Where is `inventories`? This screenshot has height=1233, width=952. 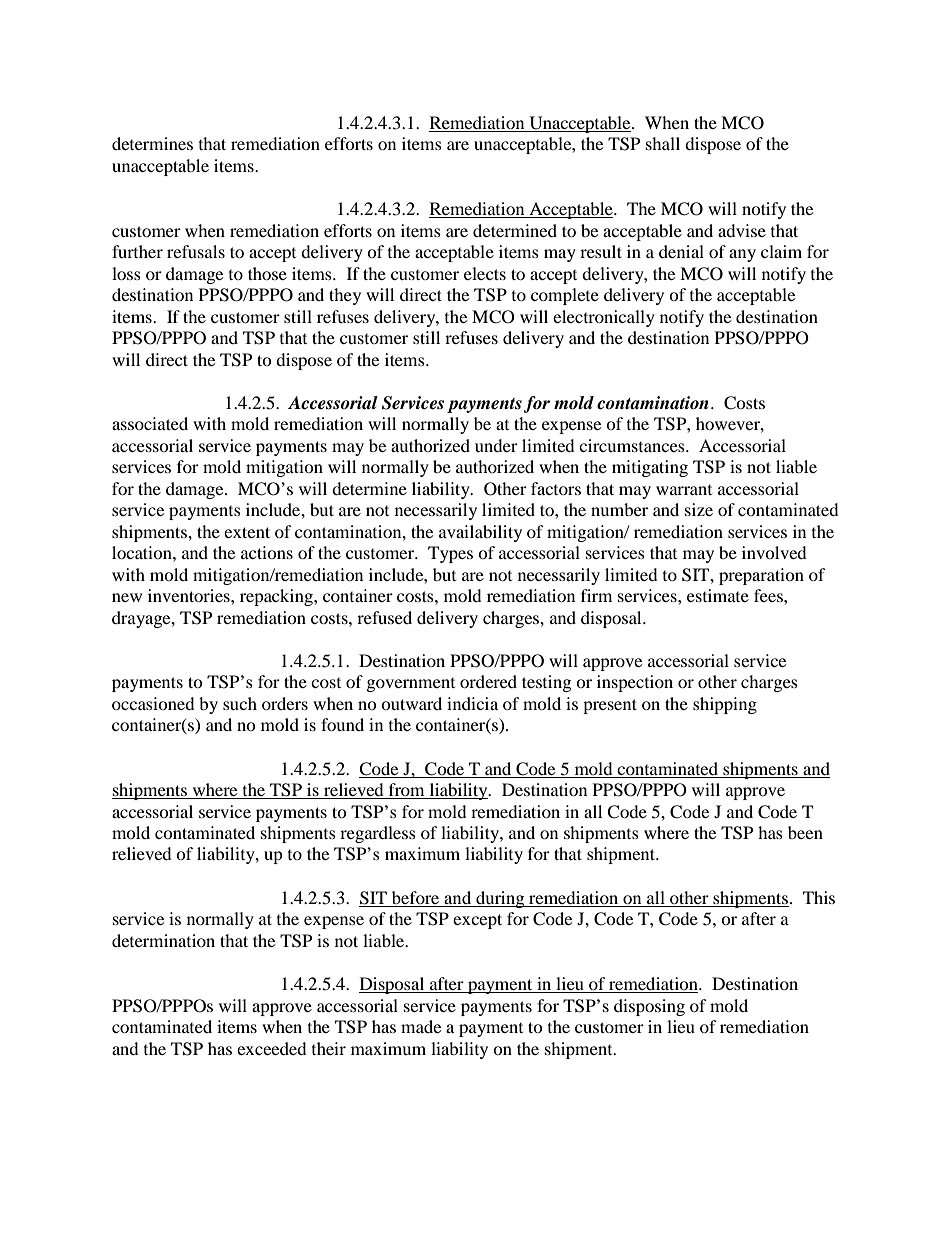 inventories is located at coordinates (190, 595).
